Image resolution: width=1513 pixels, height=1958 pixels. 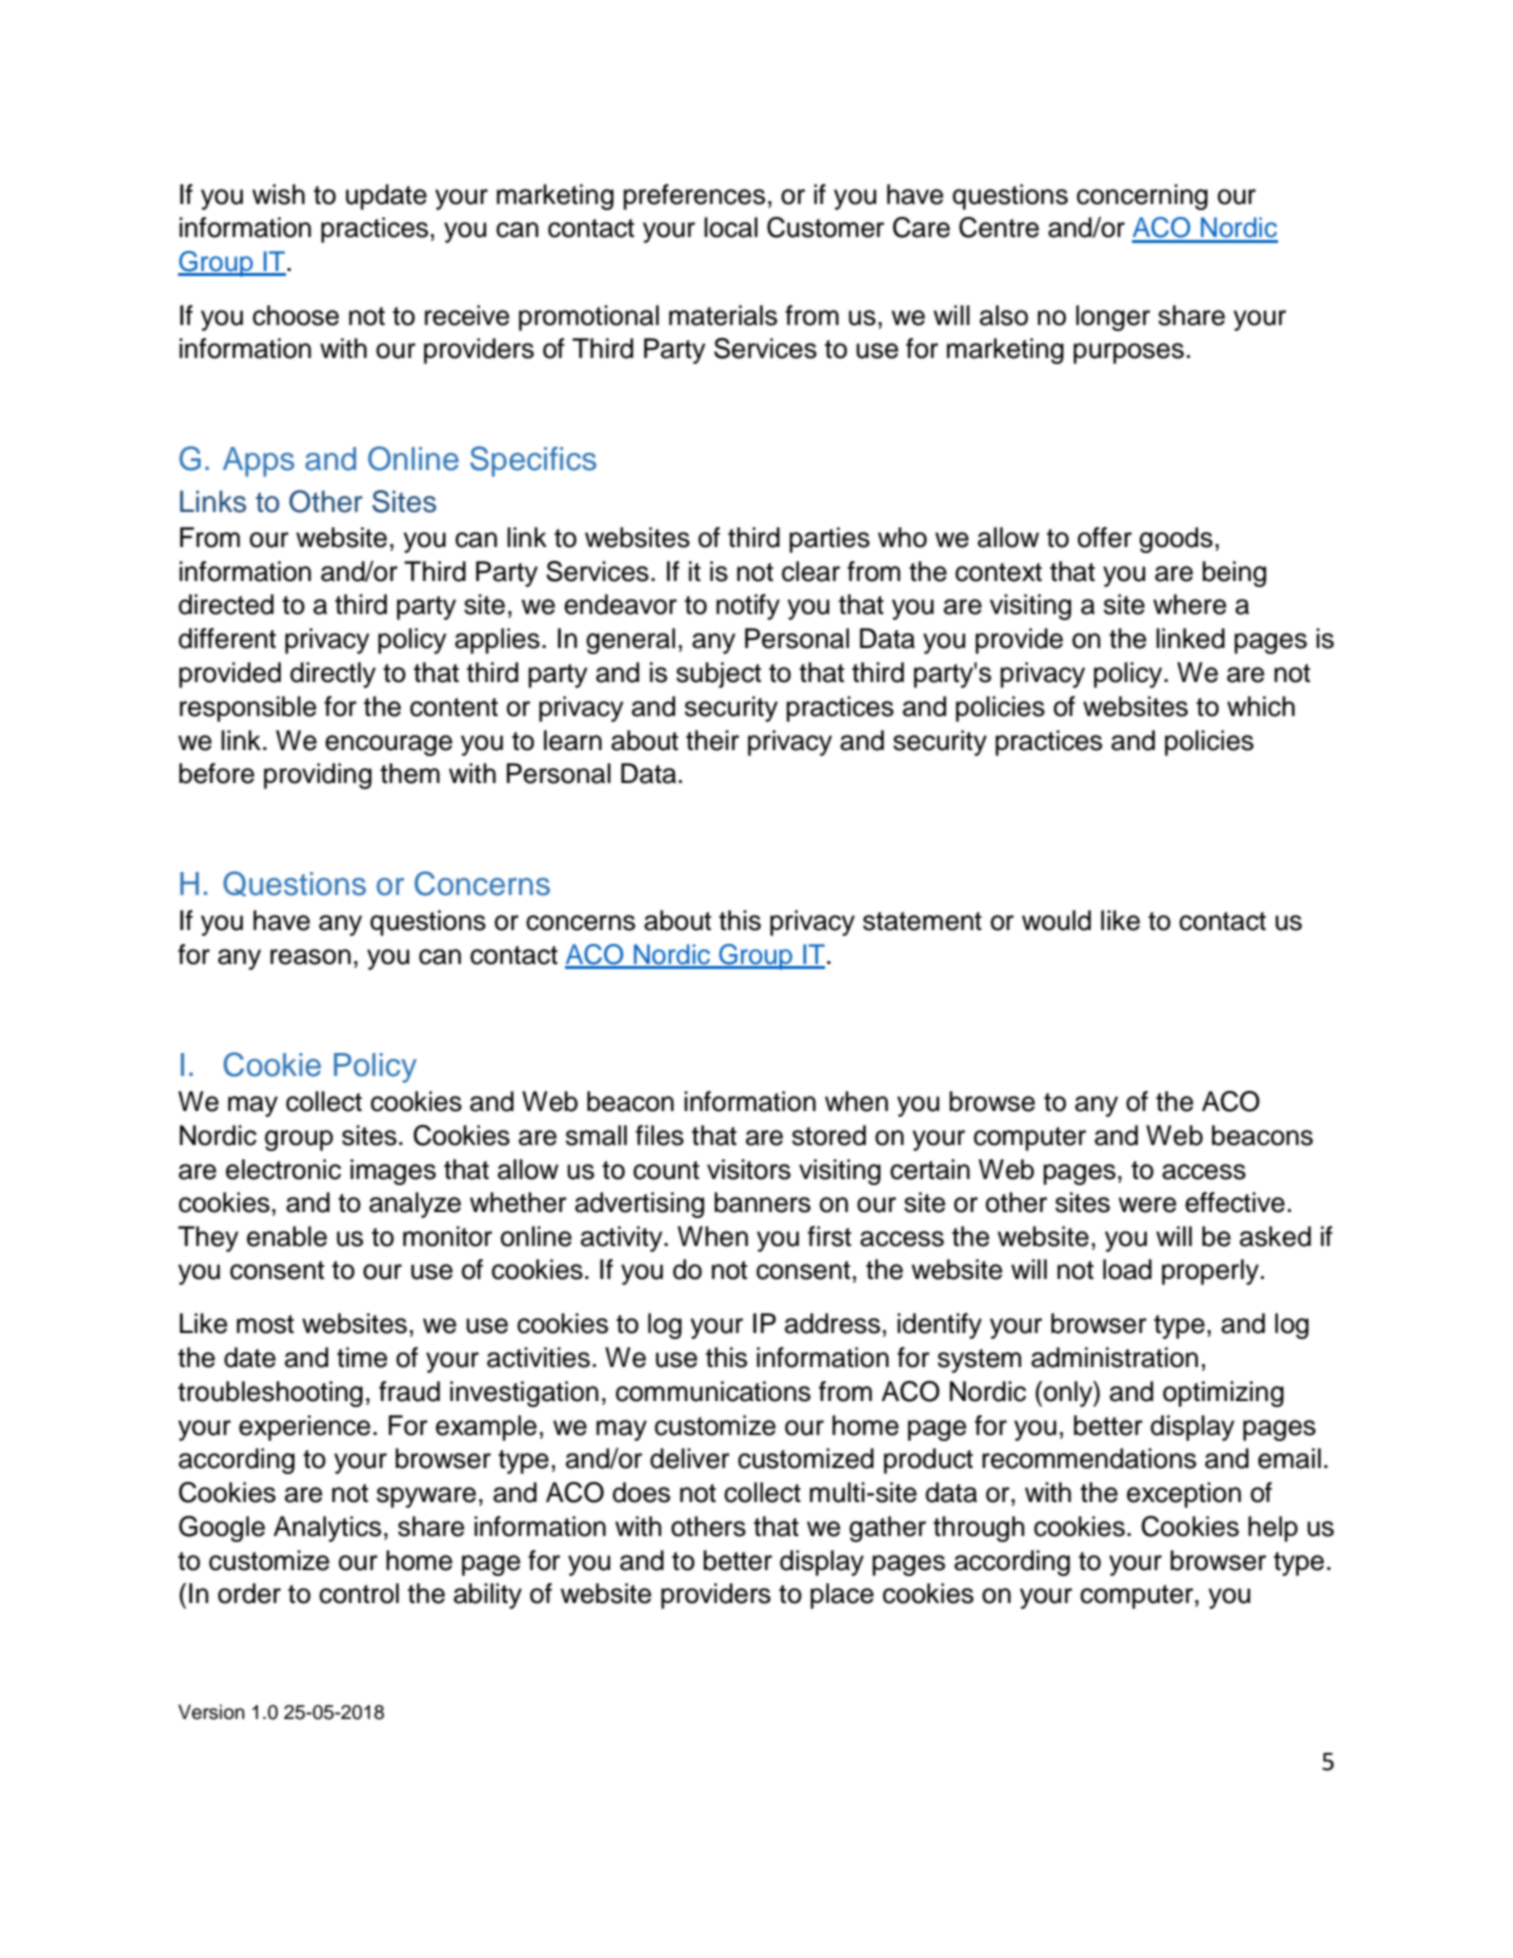 I want to click on parties, so click(x=829, y=540).
